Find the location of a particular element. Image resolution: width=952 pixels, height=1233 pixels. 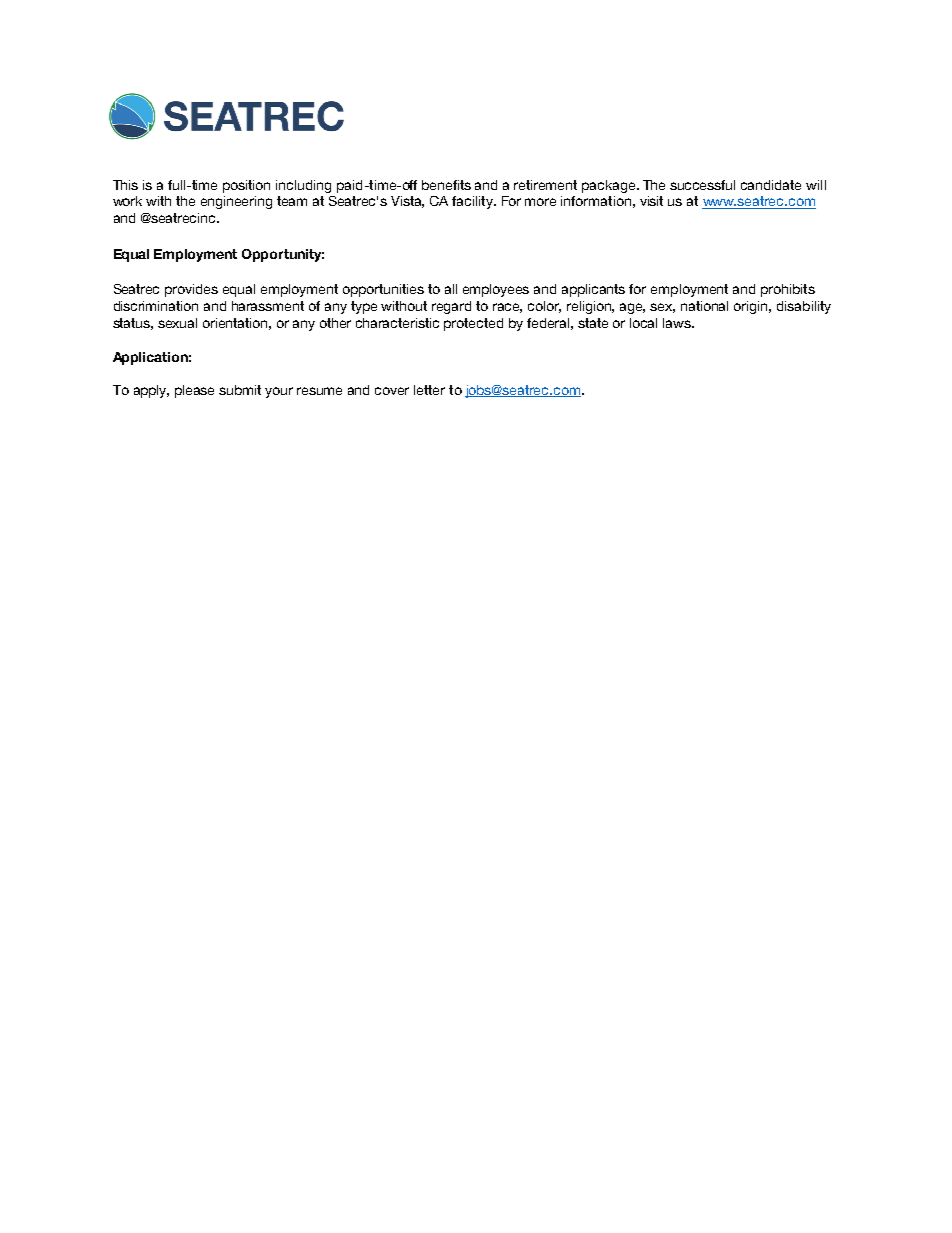

benefits is located at coordinates (446, 185).
